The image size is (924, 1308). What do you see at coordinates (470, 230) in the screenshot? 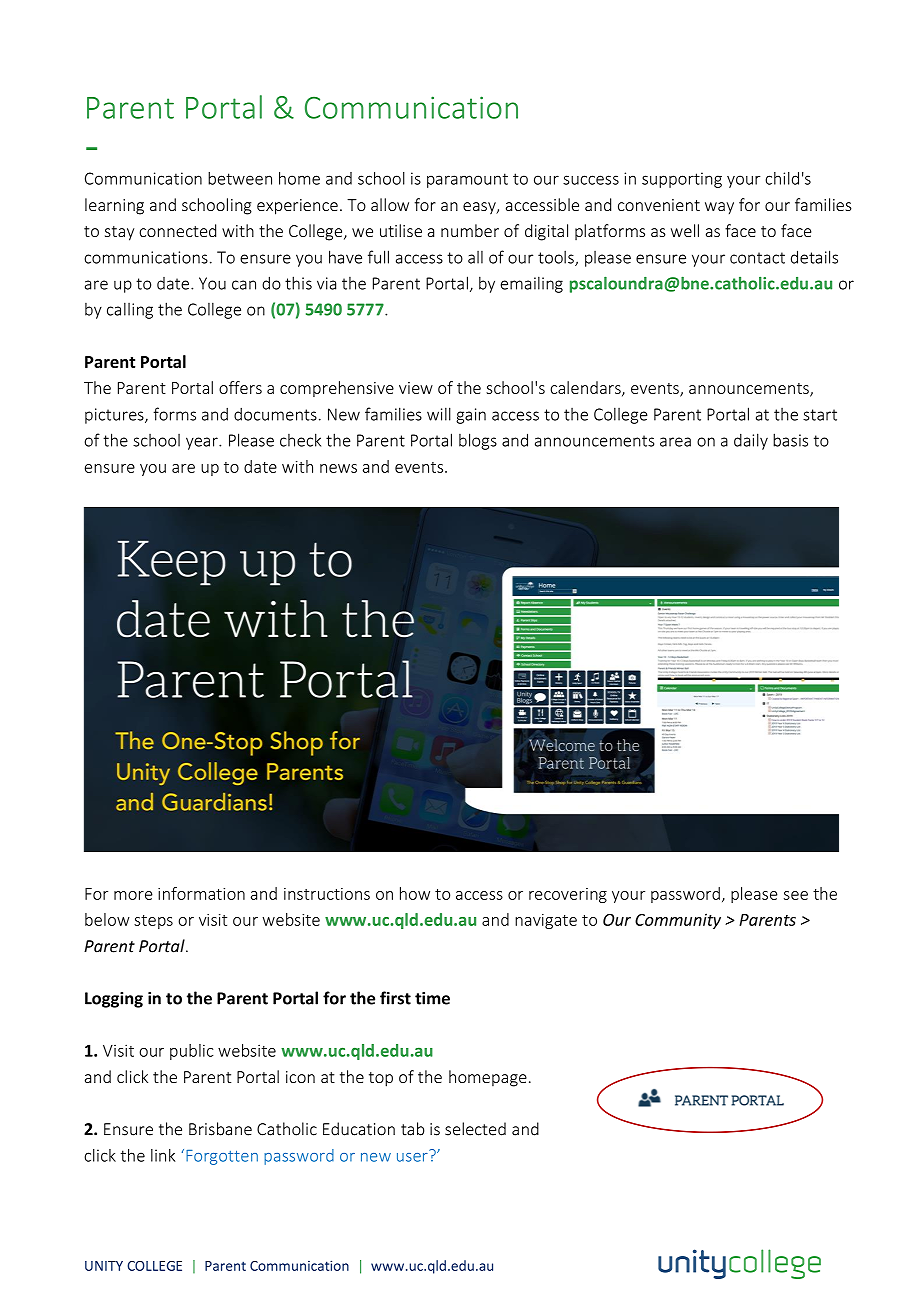
I see `number` at bounding box center [470, 230].
